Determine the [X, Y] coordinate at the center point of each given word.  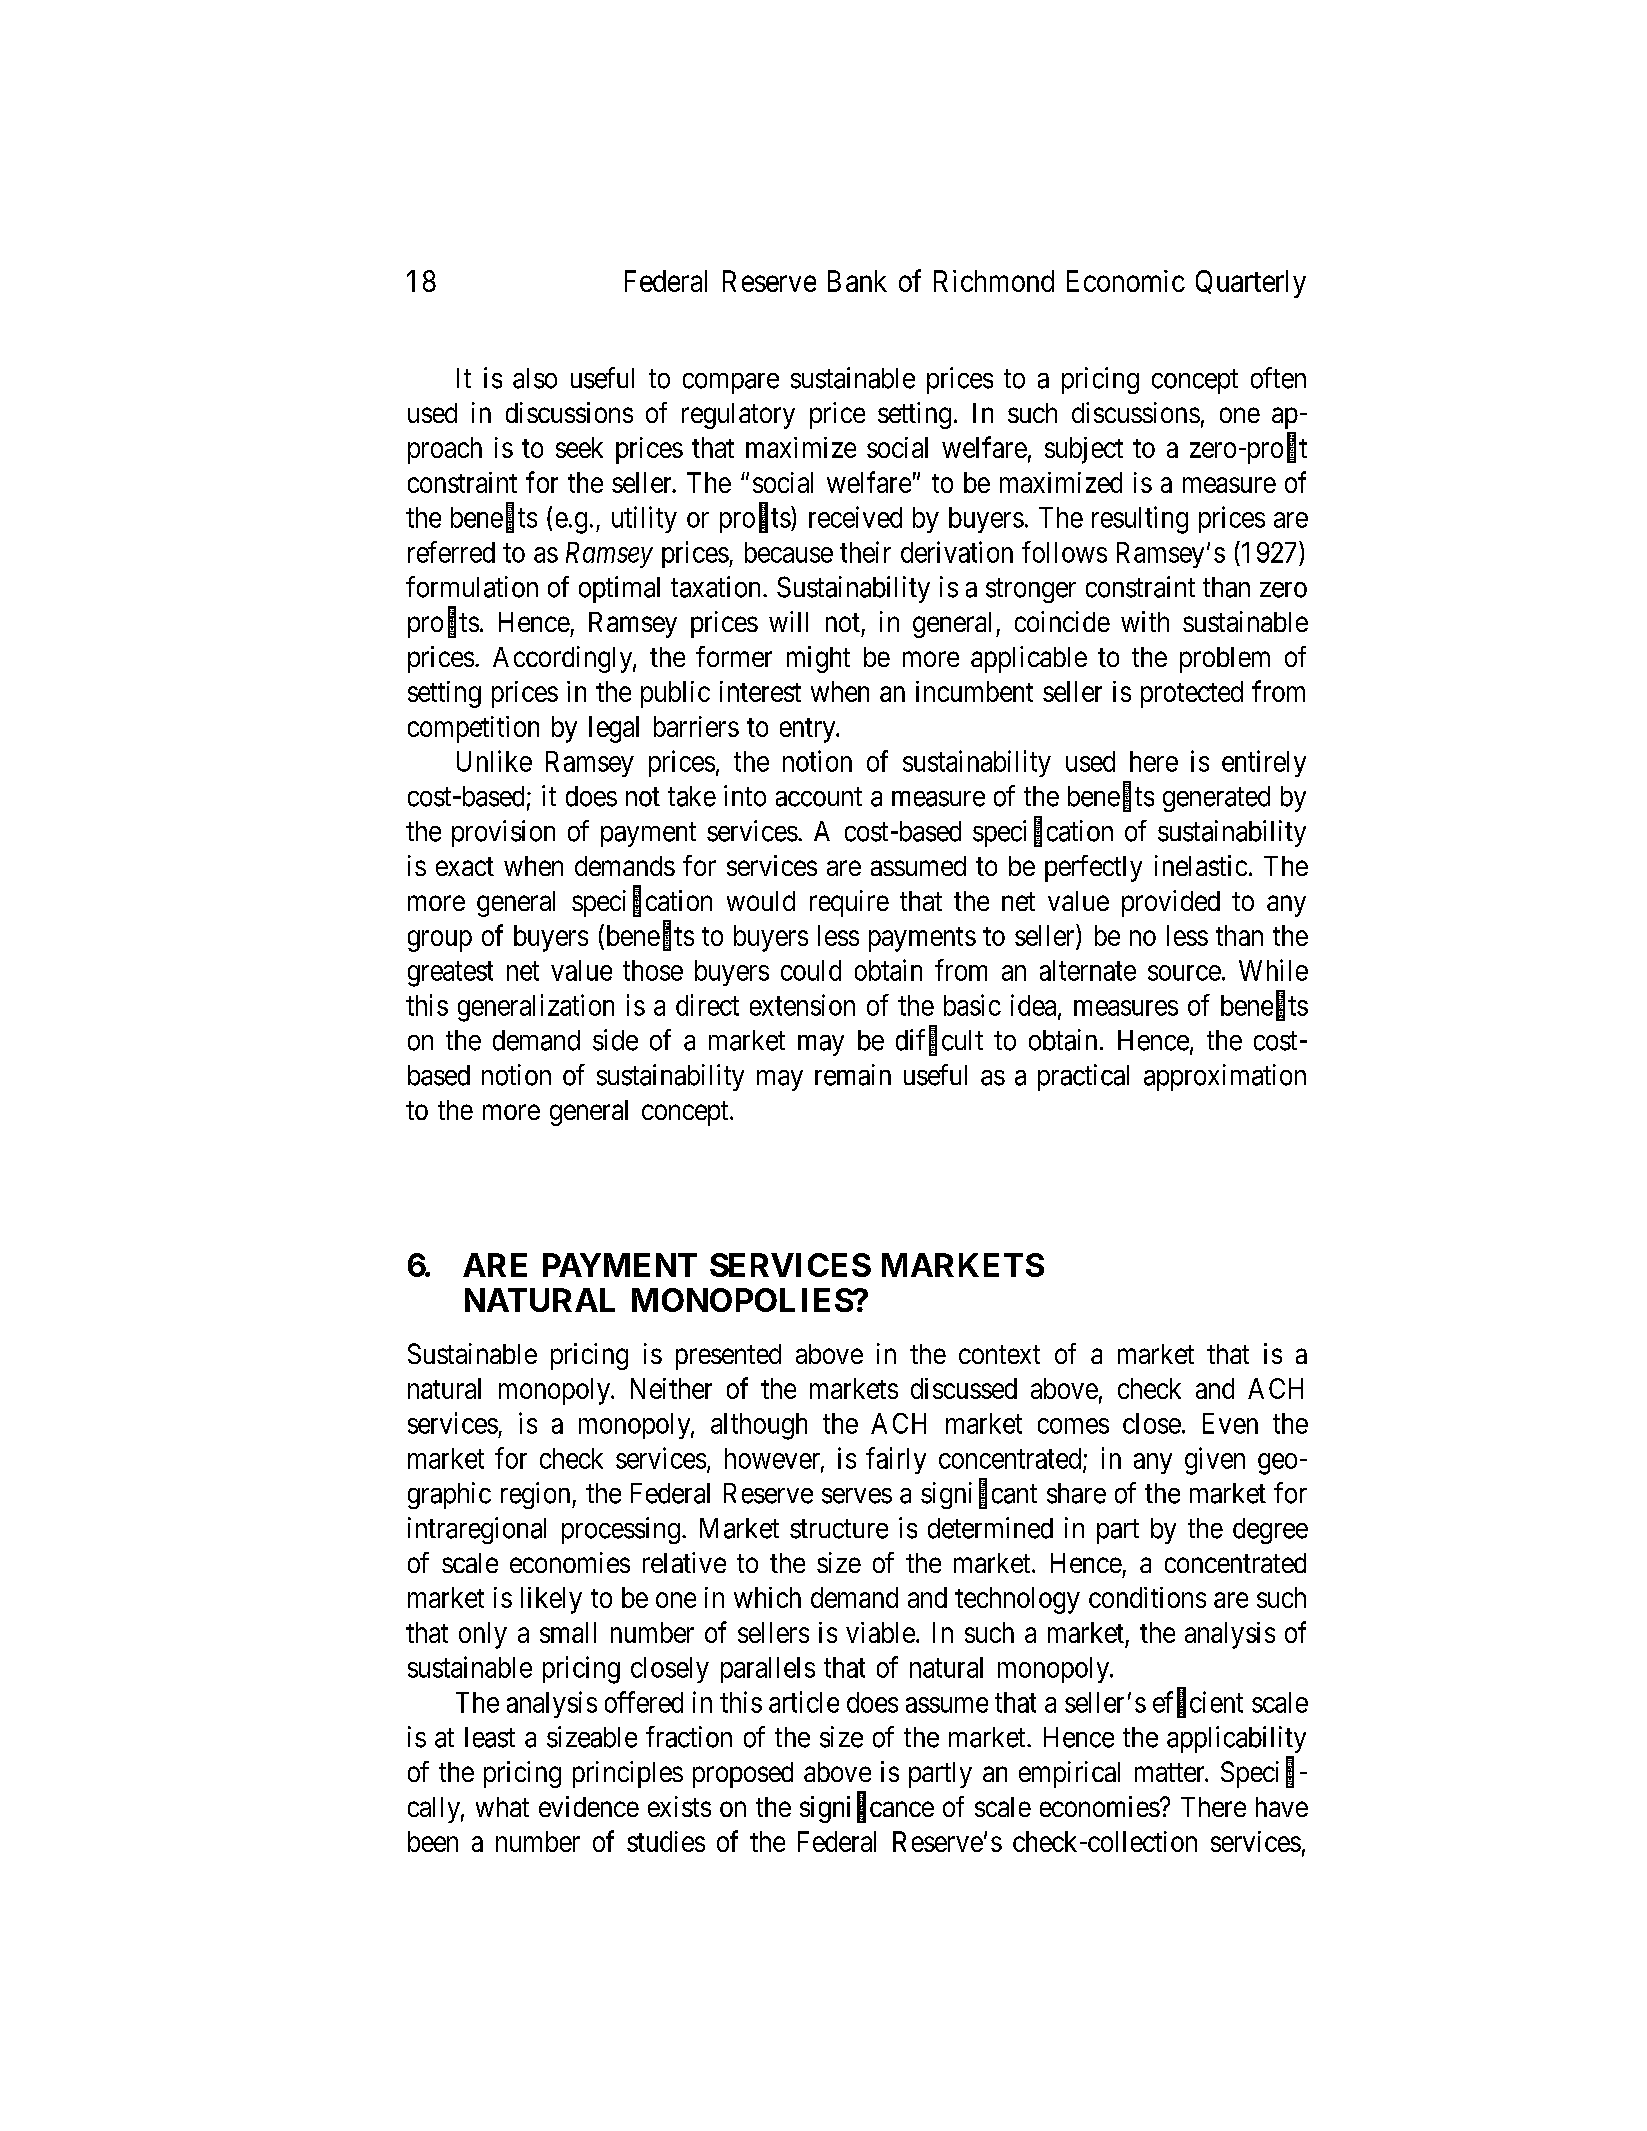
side [615, 1040]
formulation [472, 587]
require [849, 903]
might [818, 659]
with [1145, 621]
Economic [1126, 281]
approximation [1225, 1077]
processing [621, 1530]
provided [1171, 903]
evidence [589, 1806]
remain [853, 1075]
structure [839, 1529]
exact [465, 866]
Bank [857, 281]
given [1215, 1461]
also [535, 378]
